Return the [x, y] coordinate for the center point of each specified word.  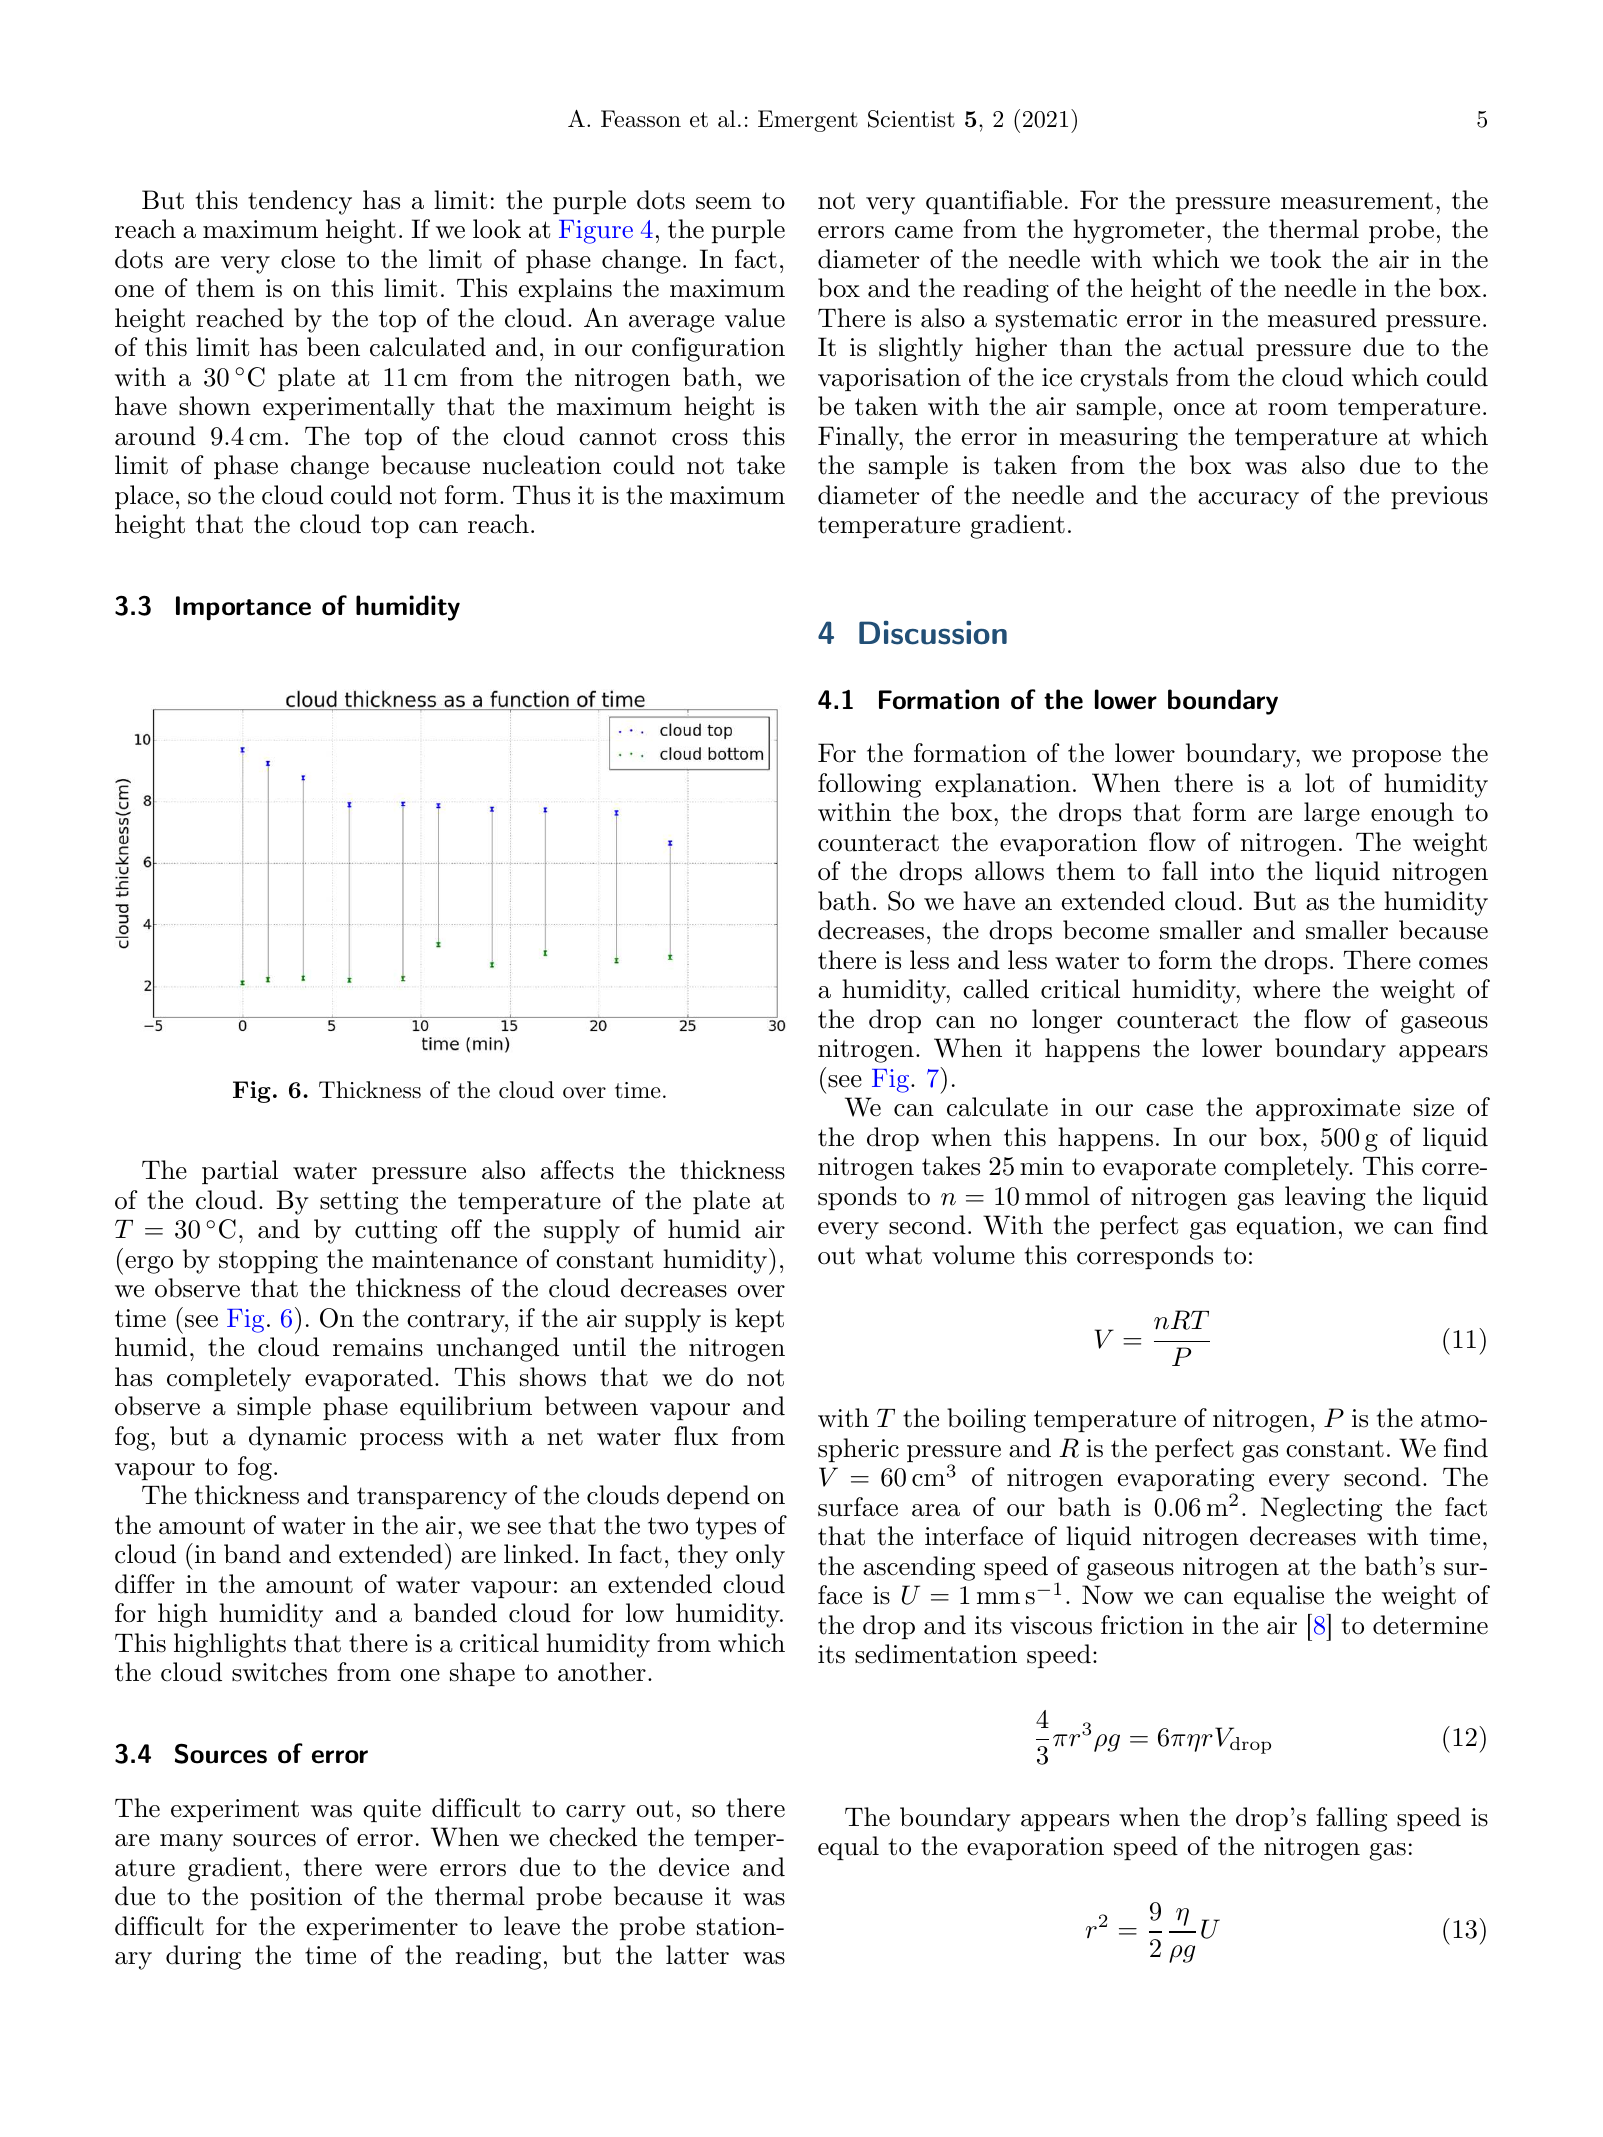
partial [240, 1172]
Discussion [933, 633]
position [296, 1898]
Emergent [808, 121]
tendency [300, 202]
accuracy [1248, 501]
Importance [243, 608]
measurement [1357, 201]
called [996, 989]
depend [708, 1497]
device [694, 1867]
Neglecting [1321, 1509]
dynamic [297, 1438]
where [1286, 989]
